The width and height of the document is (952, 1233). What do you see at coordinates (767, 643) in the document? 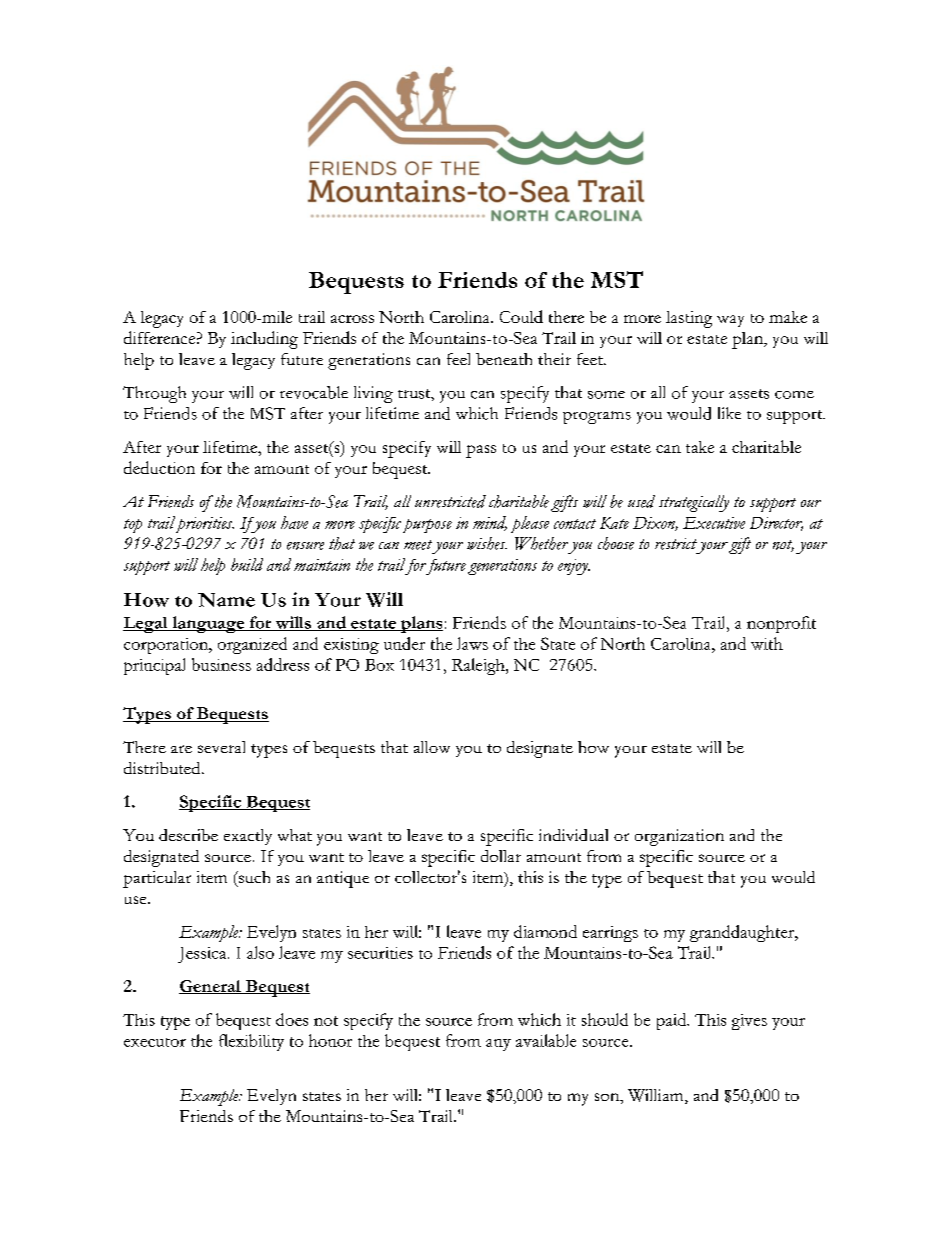
I see `with` at bounding box center [767, 643].
